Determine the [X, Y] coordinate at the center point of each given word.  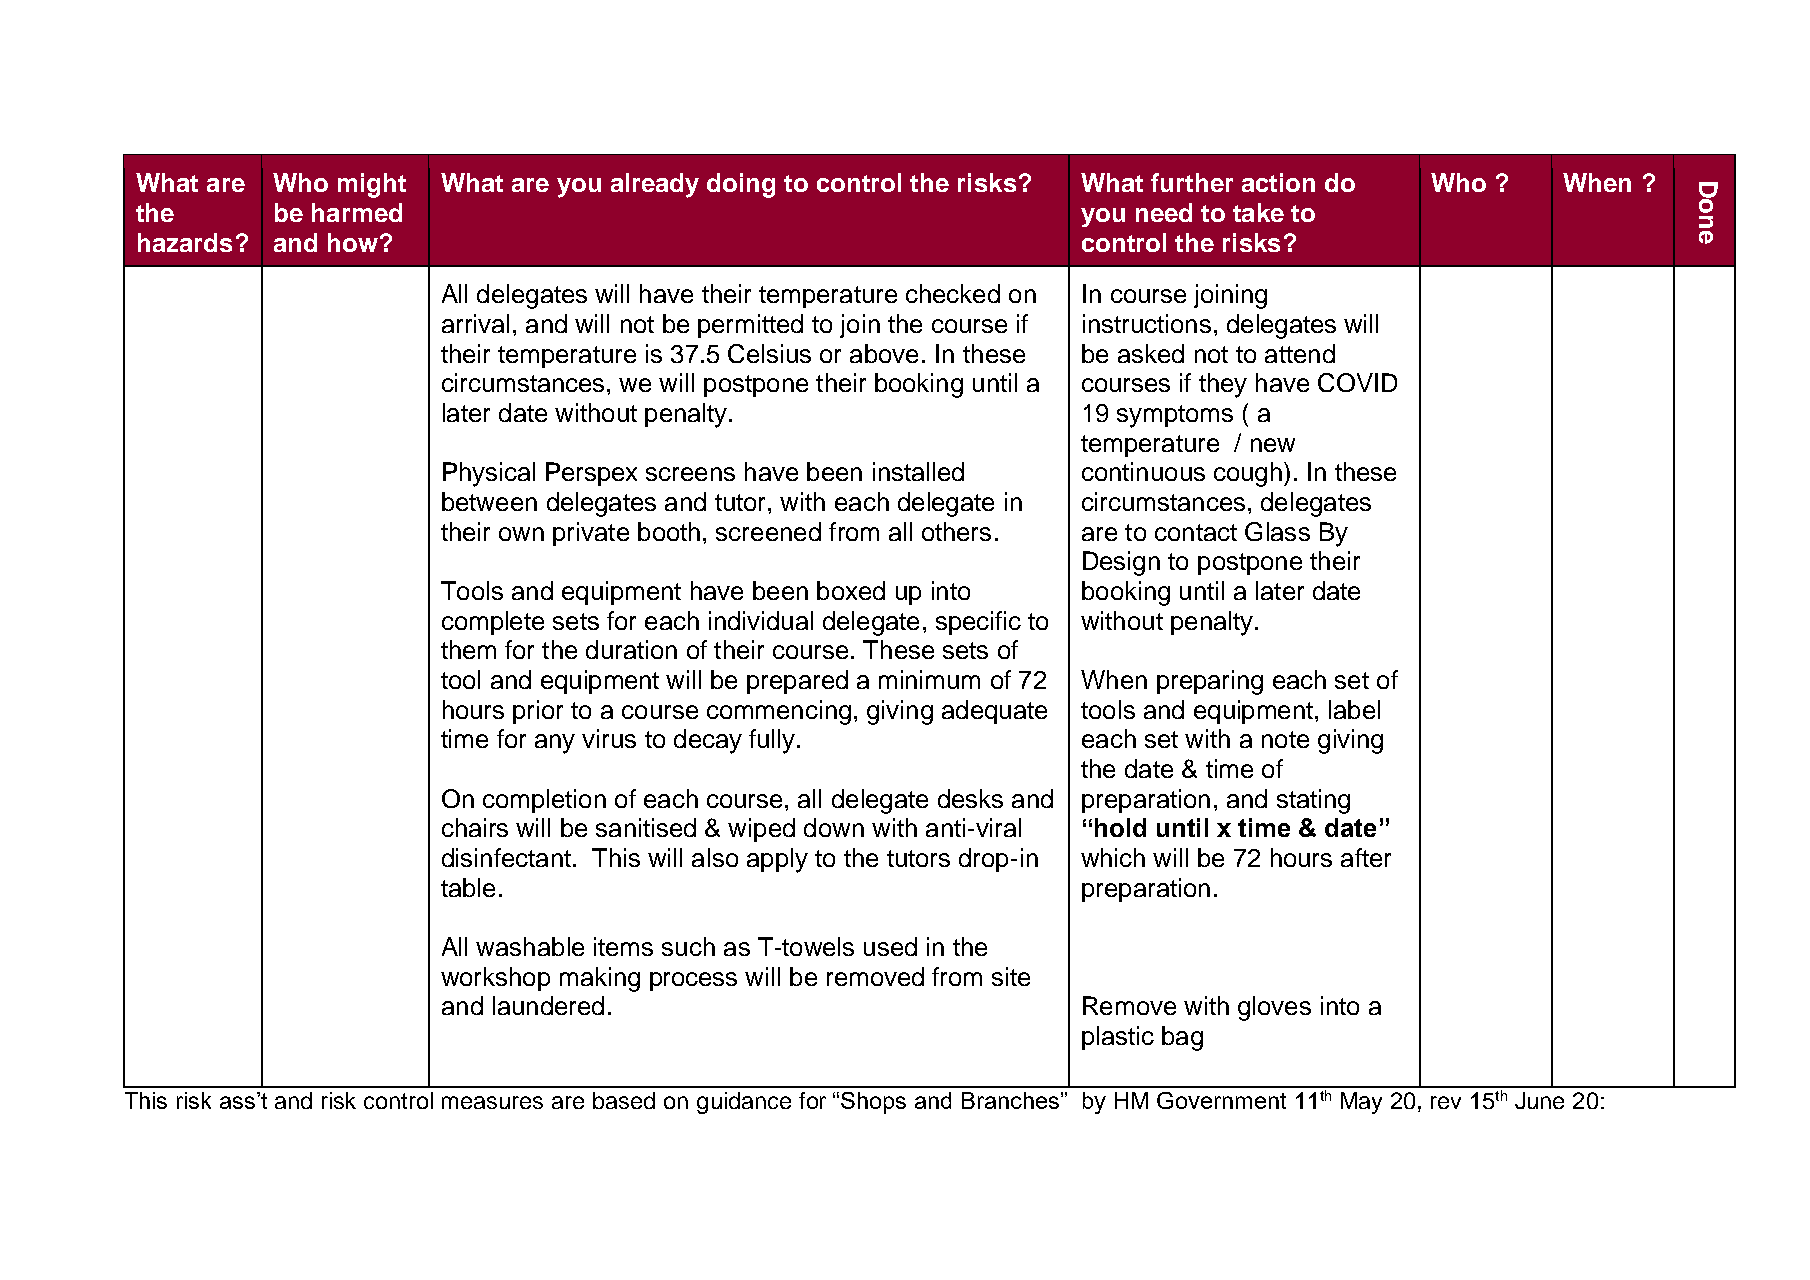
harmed [357, 212]
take [1258, 212]
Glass [1277, 531]
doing [741, 185]
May [1361, 1103]
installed [918, 471]
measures [492, 1102]
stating [1313, 801]
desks [970, 798]
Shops [873, 1103]
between [489, 501]
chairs [475, 827]
